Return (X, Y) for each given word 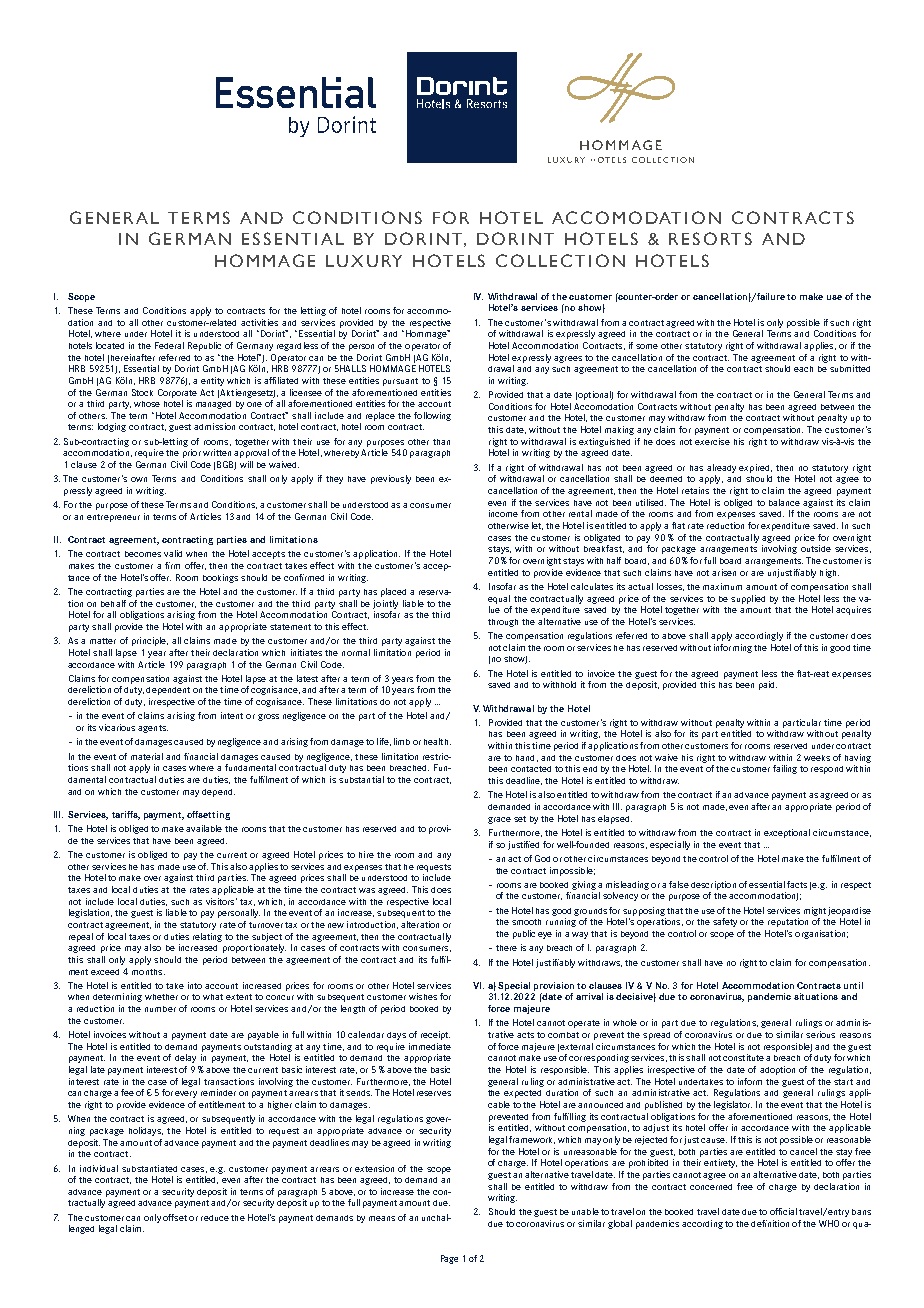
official (783, 1211)
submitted (850, 368)
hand (525, 758)
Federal (169, 345)
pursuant (400, 382)
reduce (215, 1218)
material (147, 756)
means (382, 1218)
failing (785, 769)
